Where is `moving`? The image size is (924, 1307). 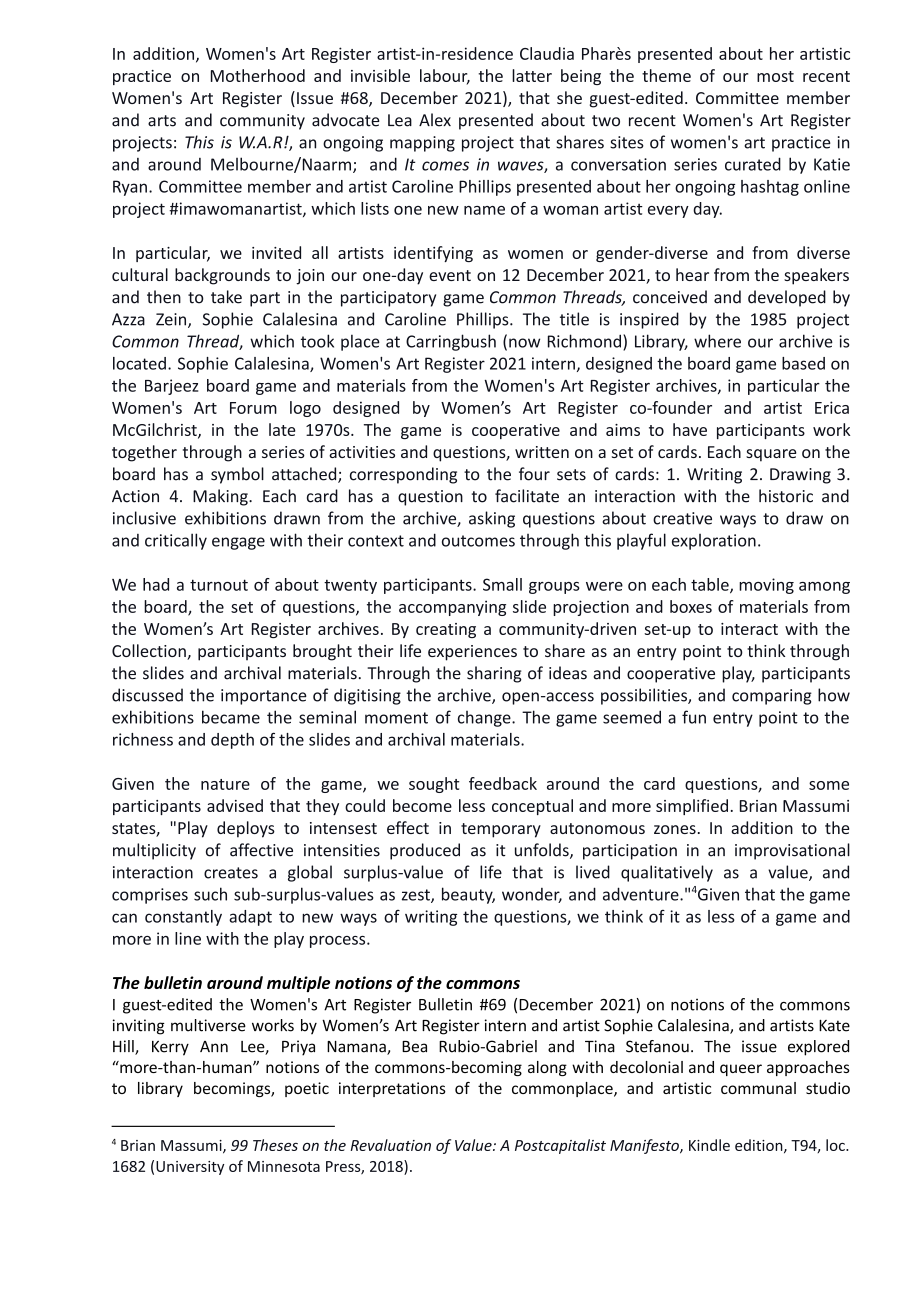 moving is located at coordinates (766, 586).
